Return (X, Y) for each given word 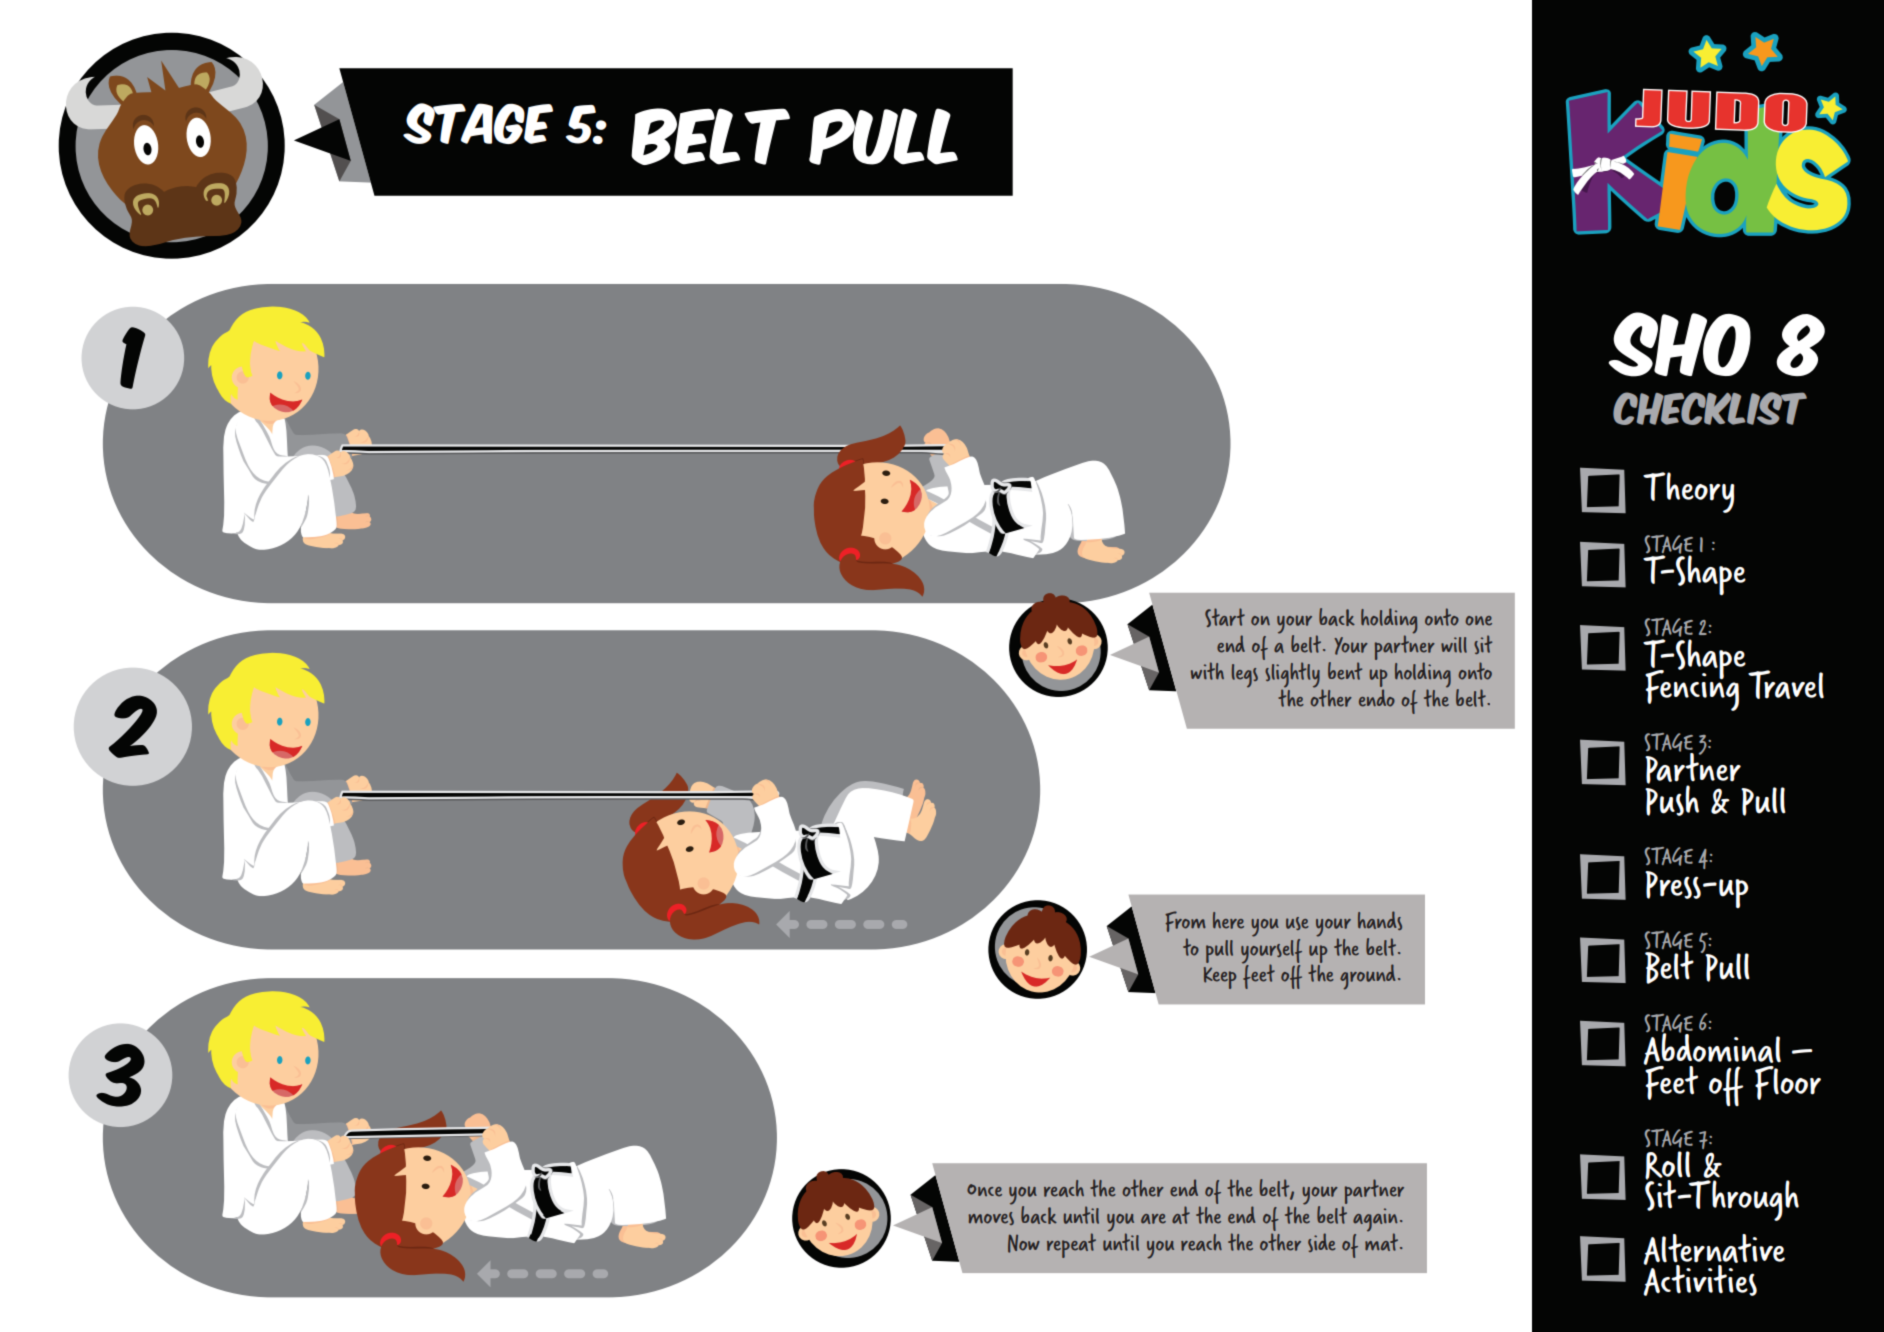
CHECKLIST (1710, 408)
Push (1672, 799)
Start (1225, 617)
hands (1380, 920)
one (1478, 621)
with (1207, 671)
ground (1367, 977)
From (1185, 921)
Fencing (1692, 689)
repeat (1071, 1245)
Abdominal (1712, 1049)
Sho (1680, 344)
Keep (1220, 978)
